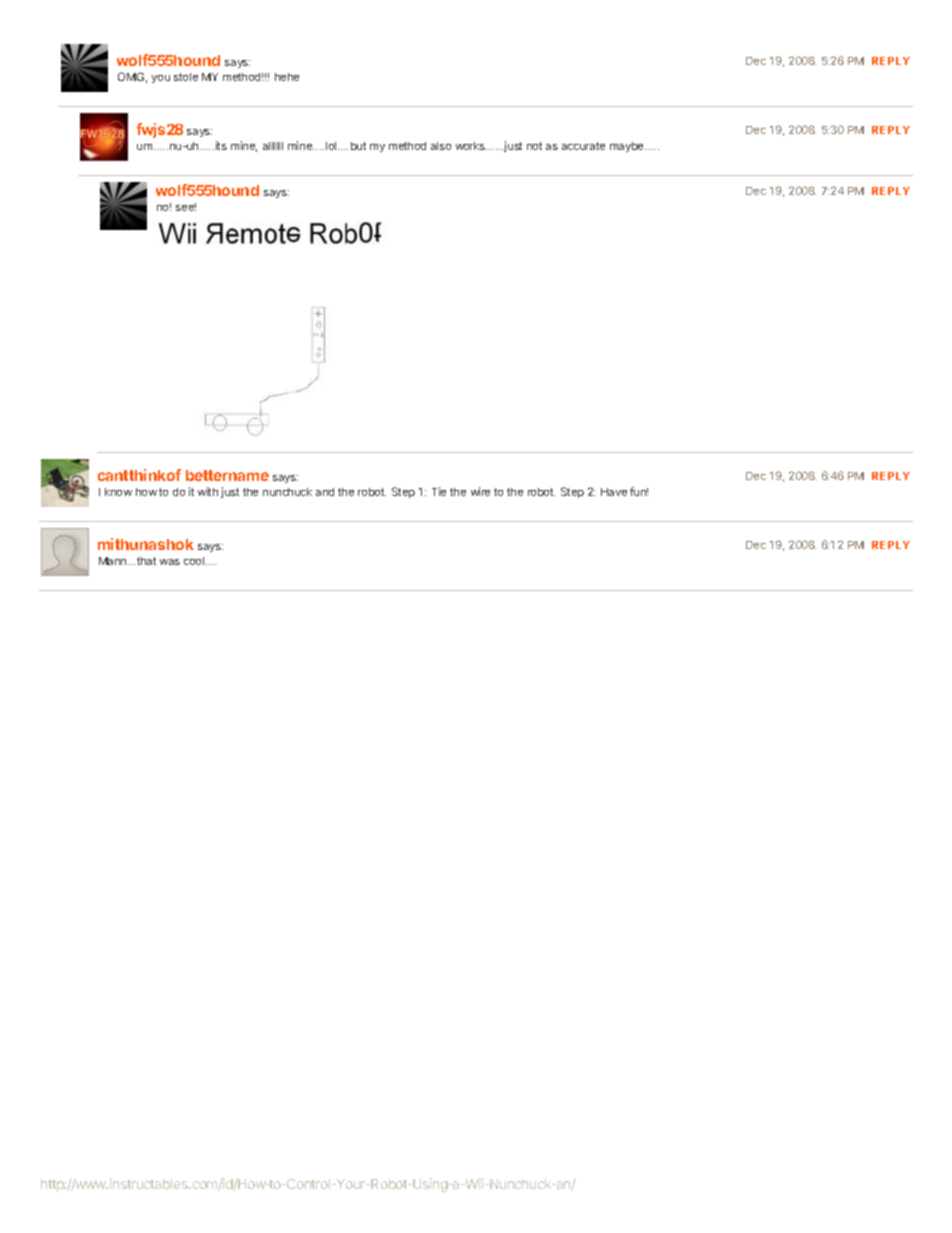 This image has width=952, height=1233. I want to click on with, so click(208, 491).
